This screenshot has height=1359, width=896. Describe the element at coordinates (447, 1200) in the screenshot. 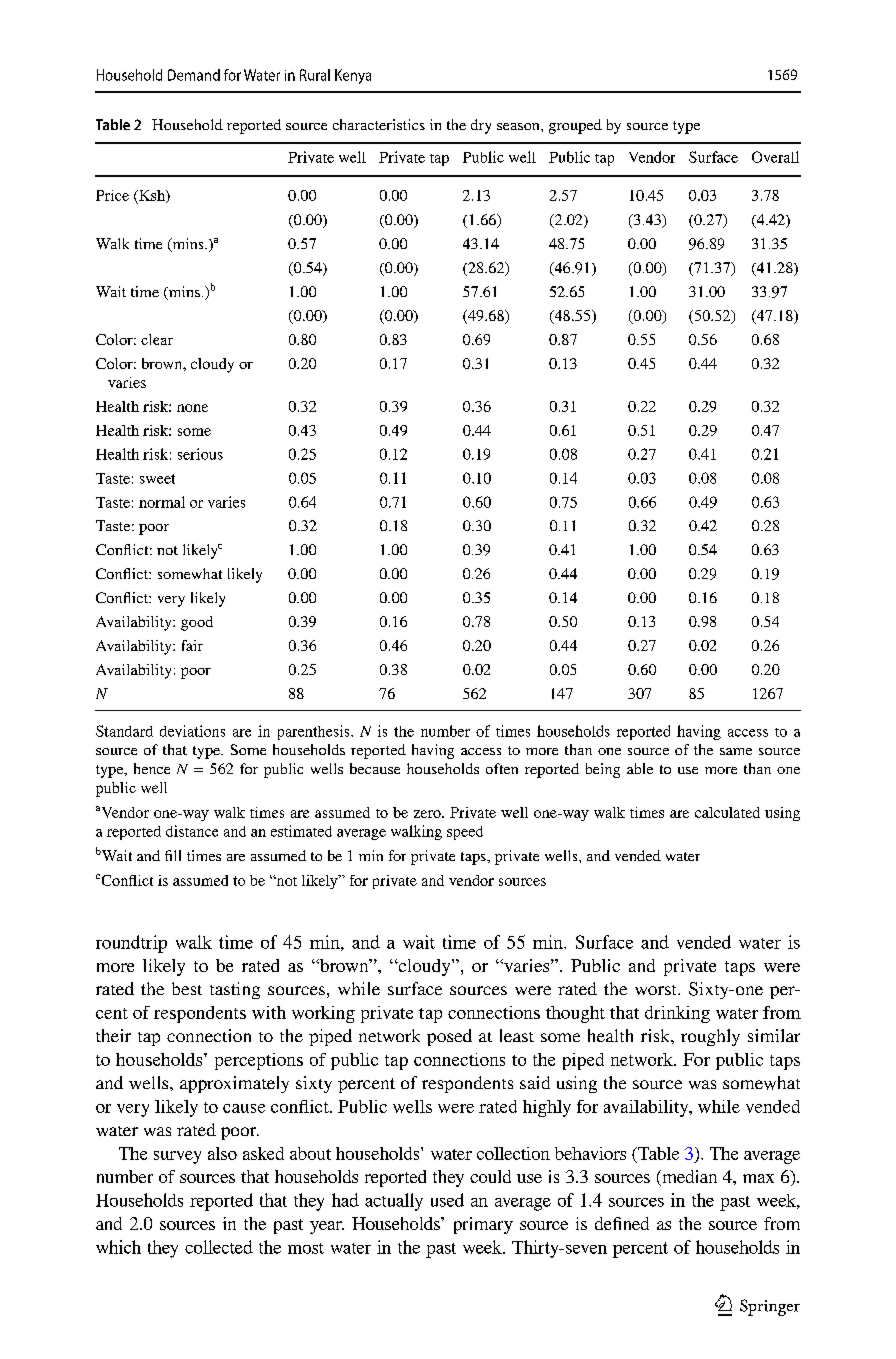

I see `used` at that location.
